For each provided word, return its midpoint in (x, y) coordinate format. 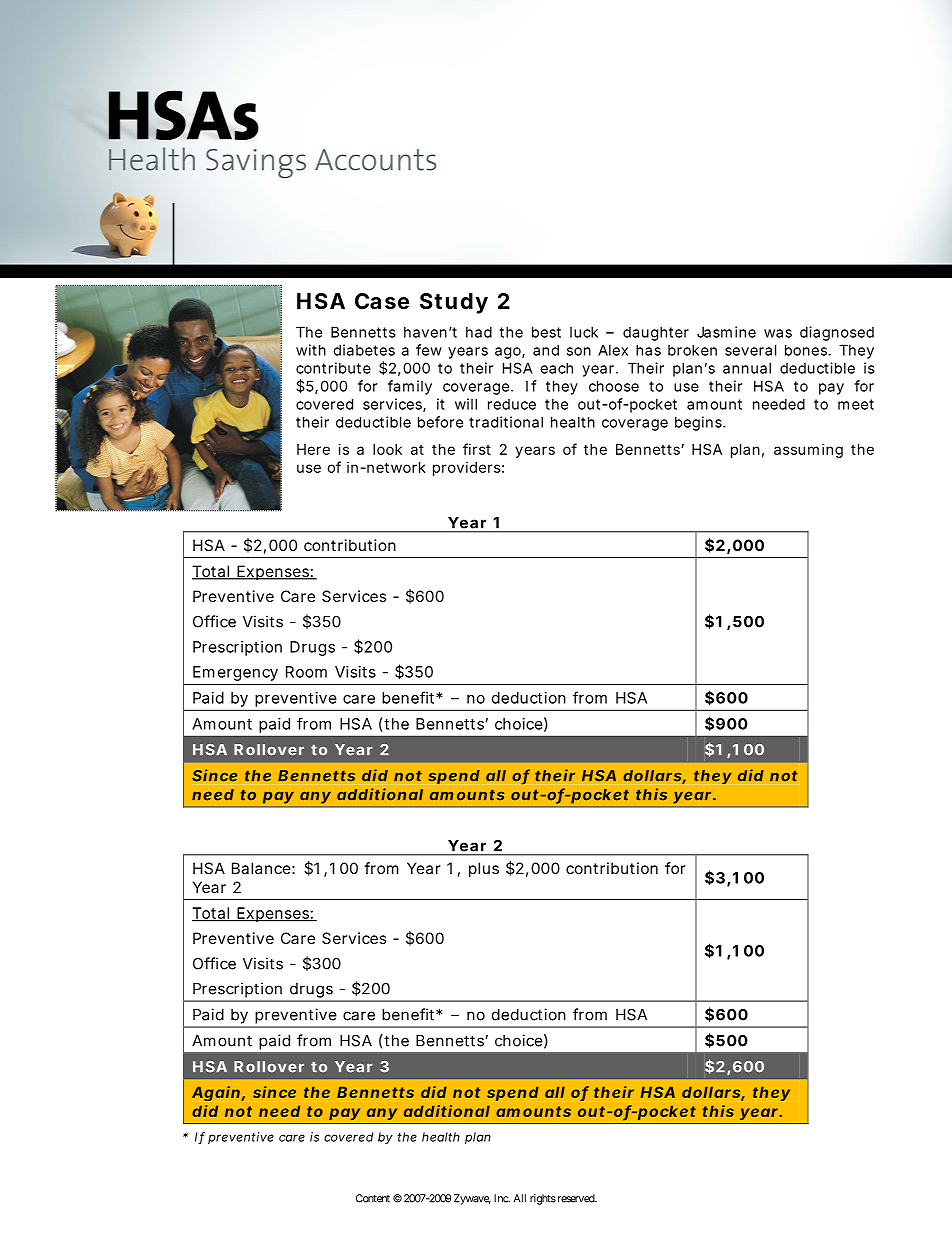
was (778, 333)
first (477, 449)
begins (699, 423)
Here (313, 449)
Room (306, 672)
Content (373, 1198)
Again (217, 1093)
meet (856, 404)
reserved (575, 1198)
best (546, 332)
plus (484, 869)
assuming (808, 450)
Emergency (235, 673)
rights (543, 1199)
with (311, 350)
